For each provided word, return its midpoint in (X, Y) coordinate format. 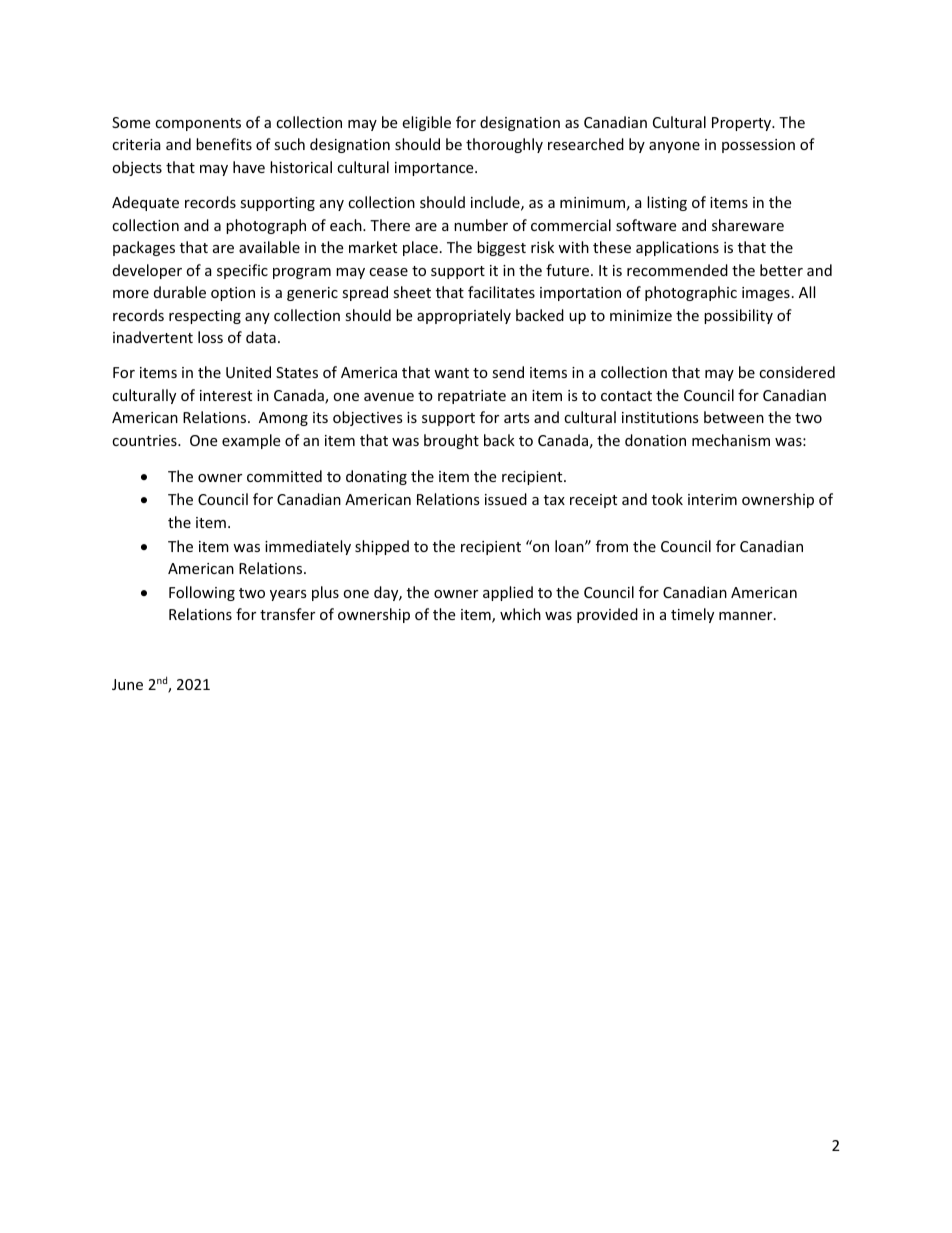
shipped (382, 547)
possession (758, 146)
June (127, 684)
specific (242, 271)
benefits (224, 144)
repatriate (472, 397)
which (520, 614)
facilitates (501, 292)
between (734, 417)
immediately (308, 547)
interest (226, 395)
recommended (677, 270)
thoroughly (504, 145)
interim (712, 499)
